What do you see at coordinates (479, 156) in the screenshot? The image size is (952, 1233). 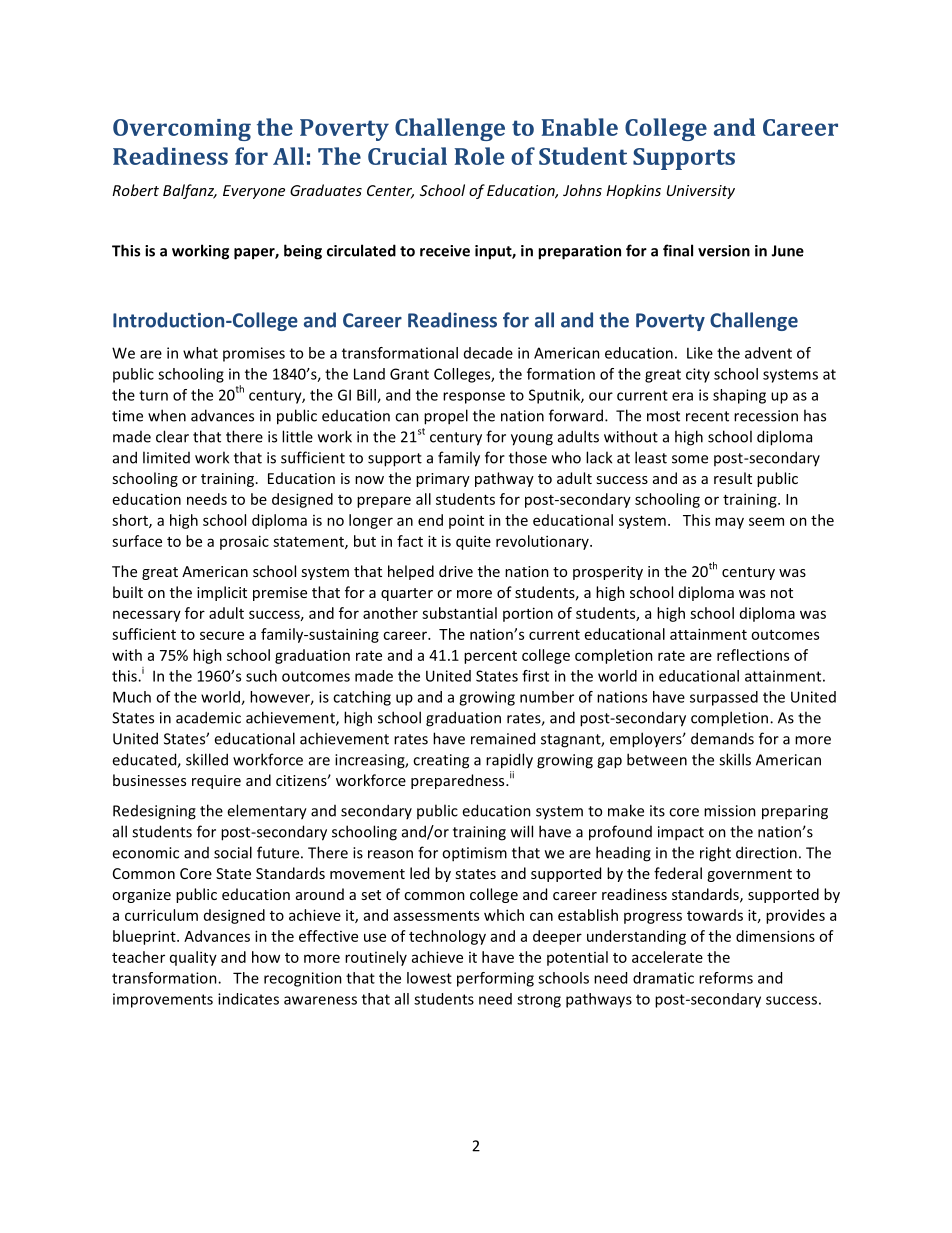 I see `Role` at bounding box center [479, 156].
